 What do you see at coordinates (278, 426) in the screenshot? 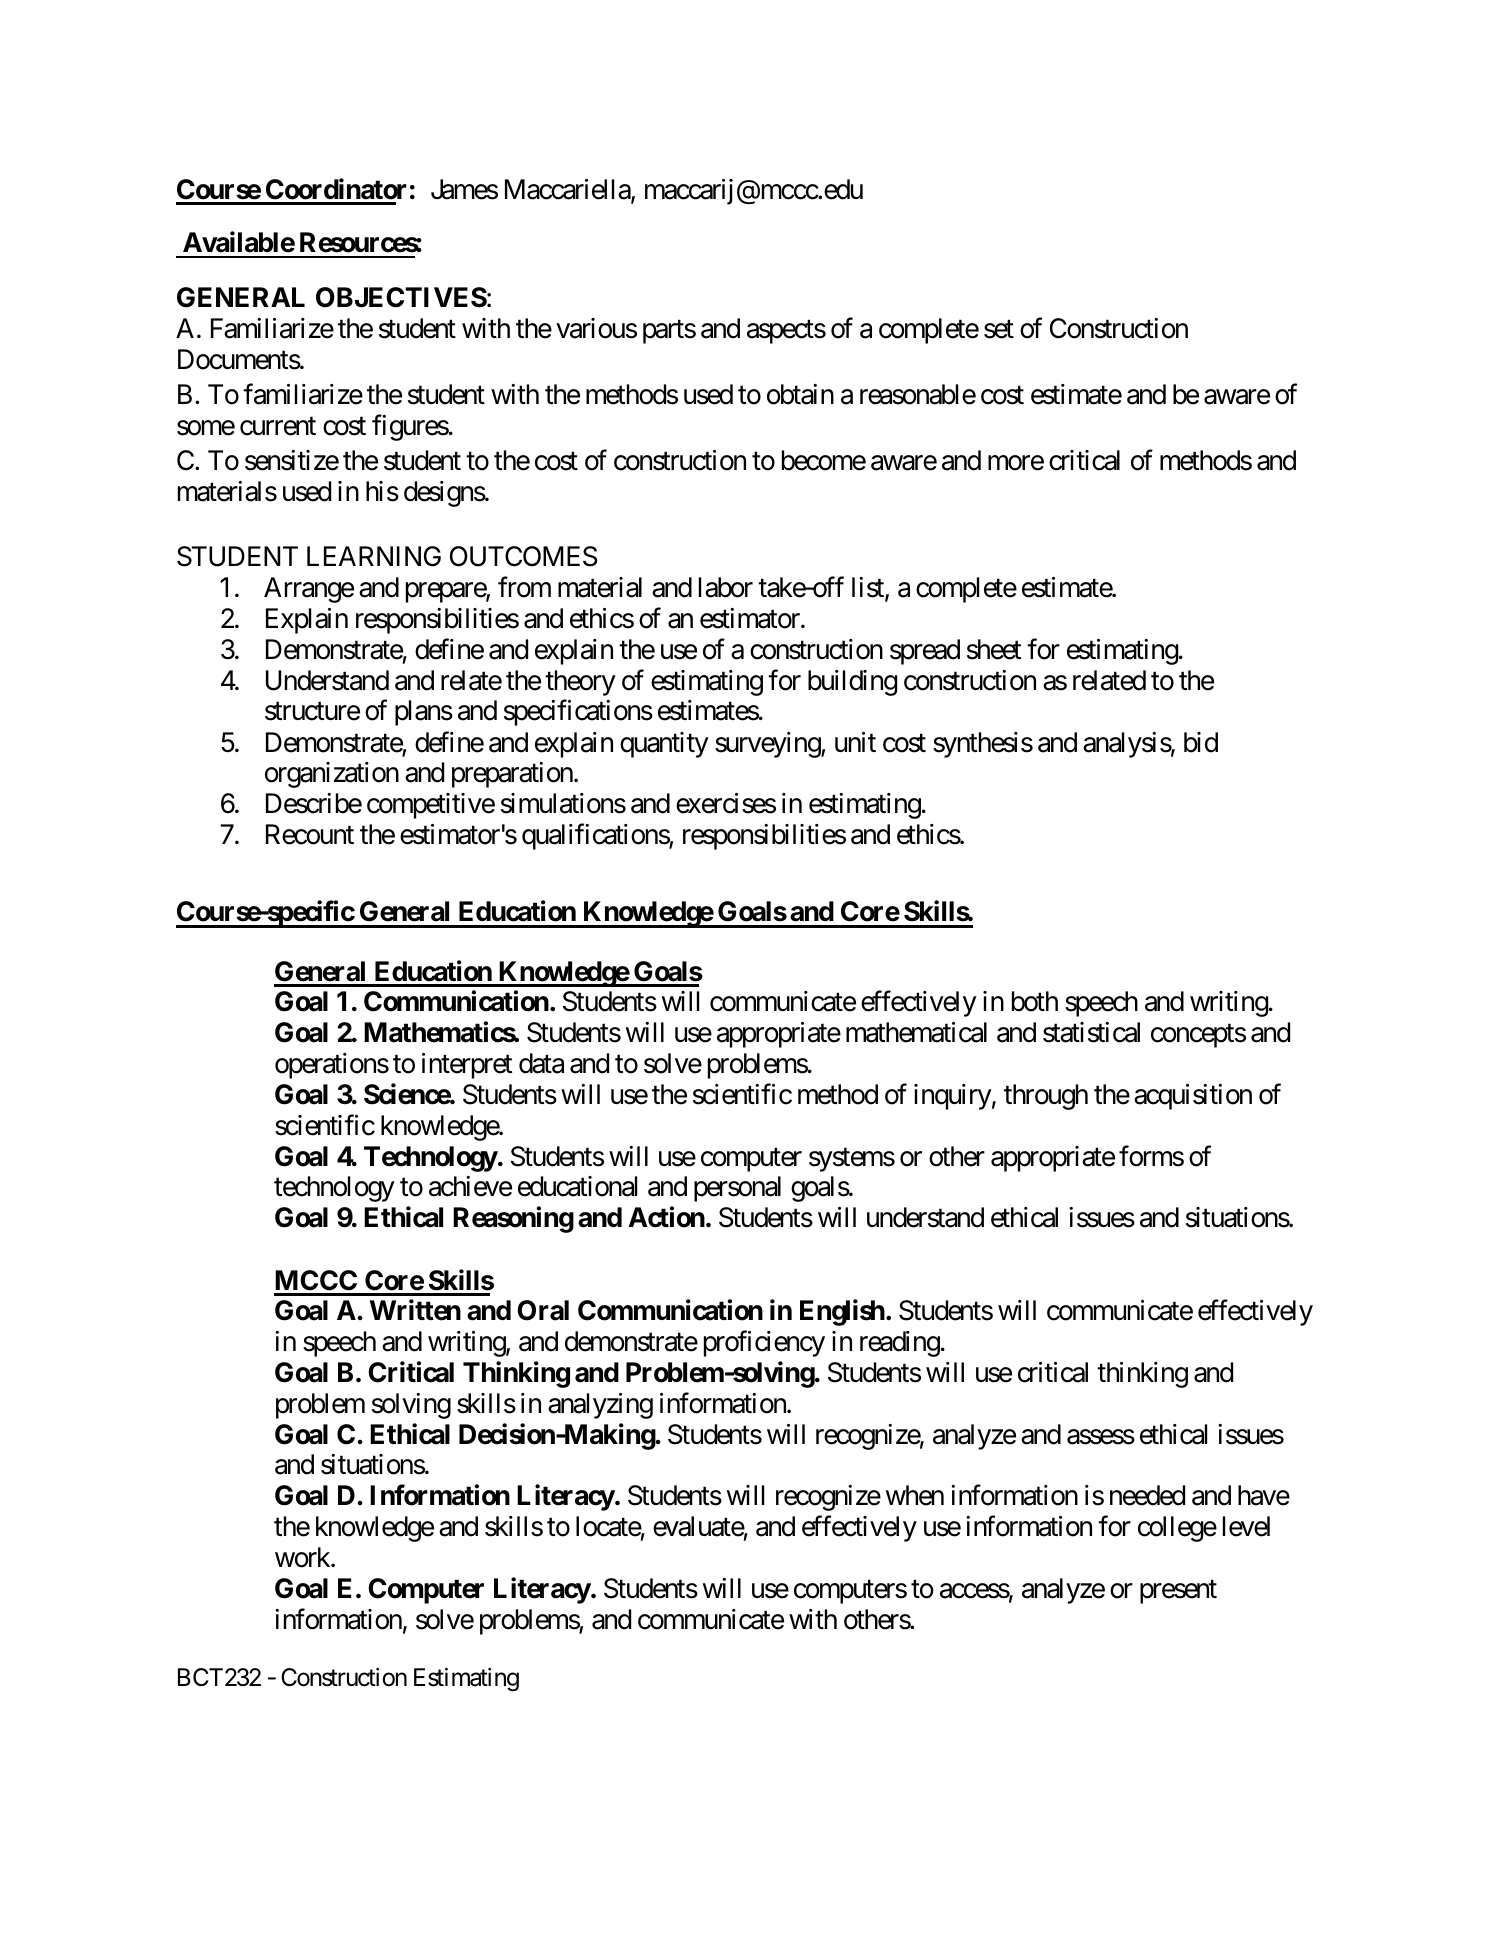
I see `current` at bounding box center [278, 426].
